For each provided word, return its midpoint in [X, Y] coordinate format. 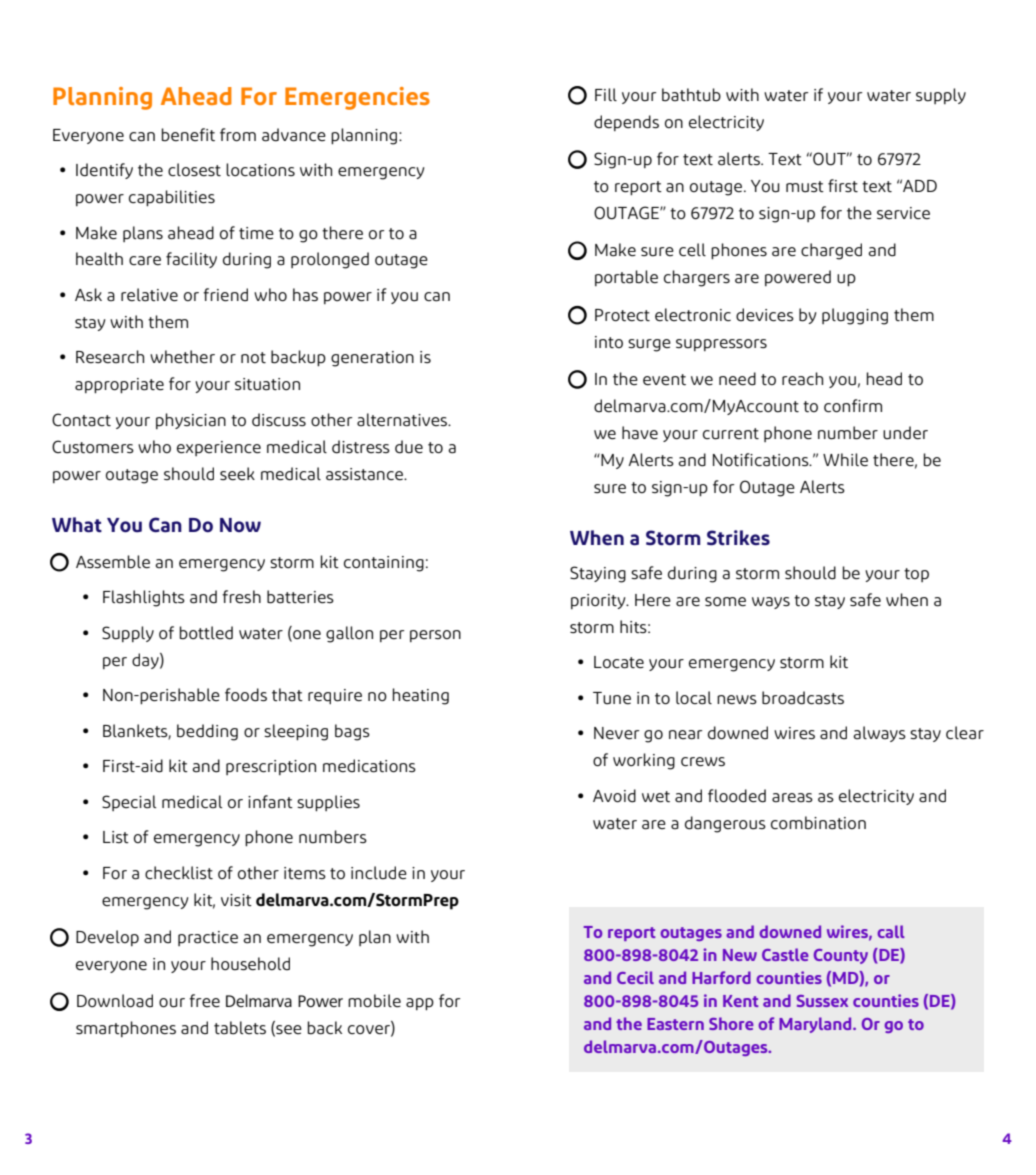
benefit [188, 135]
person [435, 636]
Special [129, 803]
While [845, 460]
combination [818, 823]
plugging [855, 316]
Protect [622, 315]
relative [149, 295]
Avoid [614, 796]
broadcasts [803, 698]
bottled [206, 633]
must [805, 187]
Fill [606, 94]
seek [237, 474]
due [409, 447]
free [204, 1001]
